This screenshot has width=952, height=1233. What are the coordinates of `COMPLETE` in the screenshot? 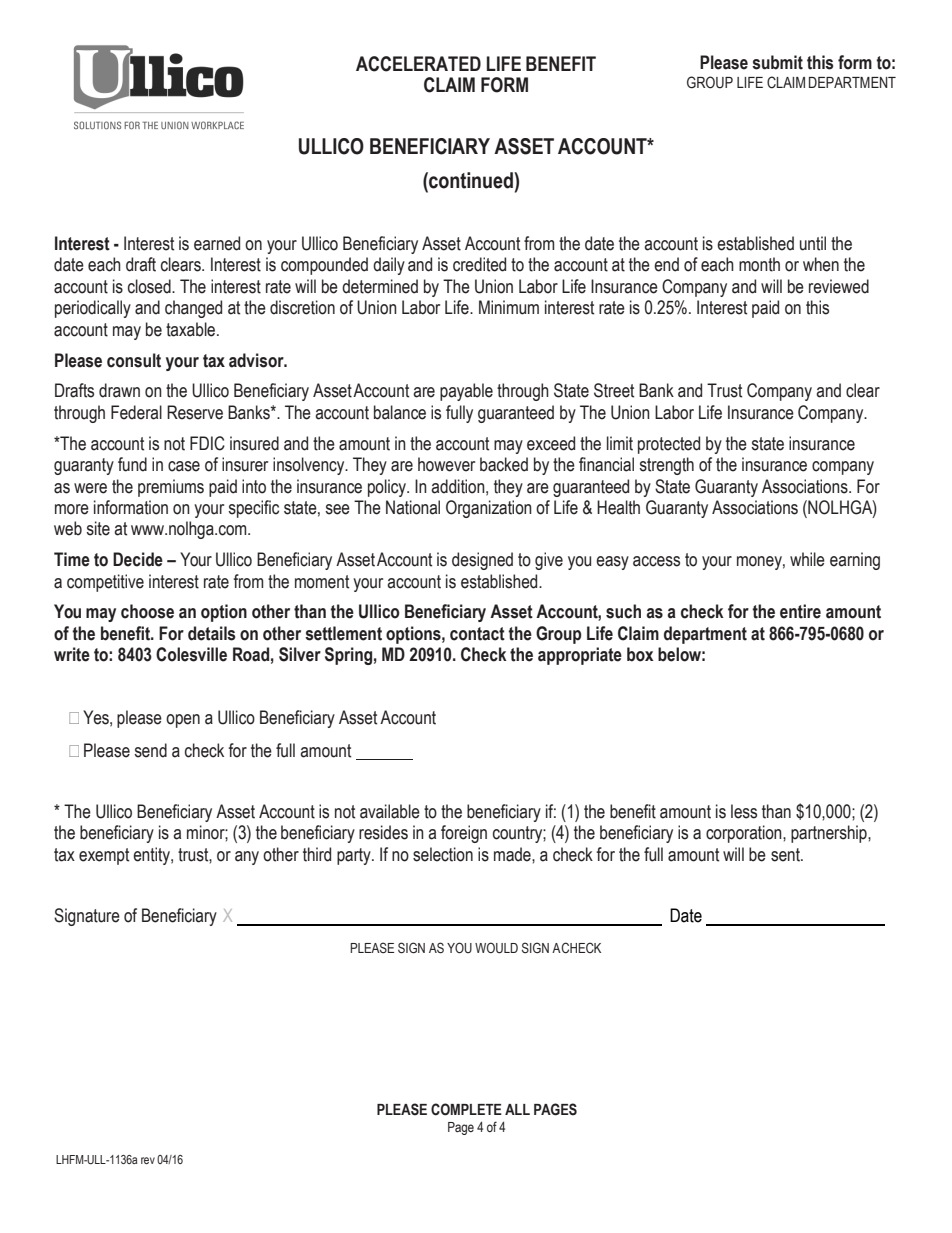 It's located at (466, 1109).
